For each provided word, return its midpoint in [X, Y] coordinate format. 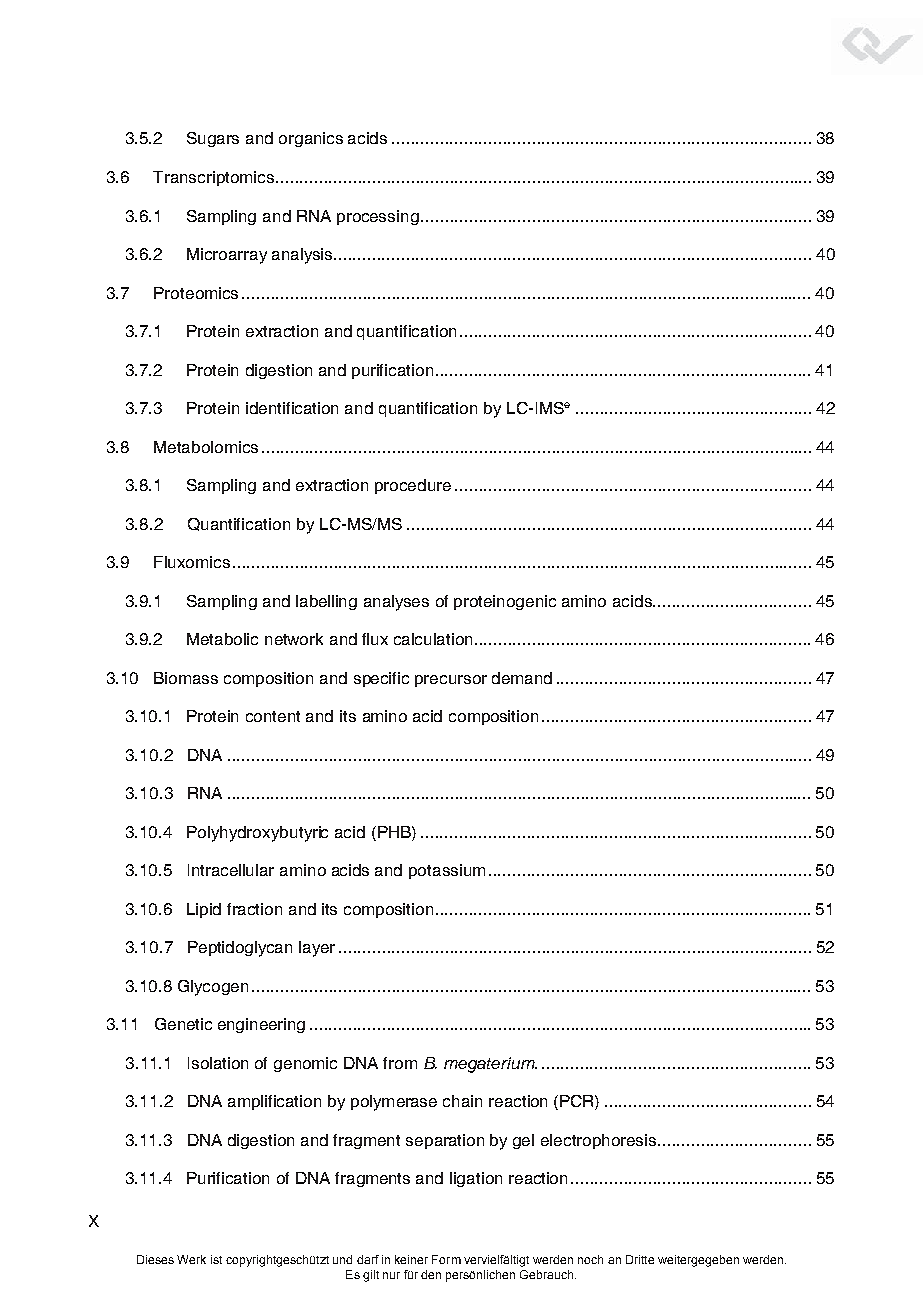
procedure [413, 486]
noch [590, 1259]
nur [391, 1275]
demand [522, 678]
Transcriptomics [215, 178]
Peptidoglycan [240, 949]
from [400, 1063]
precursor [451, 681]
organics [311, 139]
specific [381, 679]
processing [378, 217]
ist [216, 1259]
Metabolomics [206, 447]
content [273, 716]
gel [523, 1141]
